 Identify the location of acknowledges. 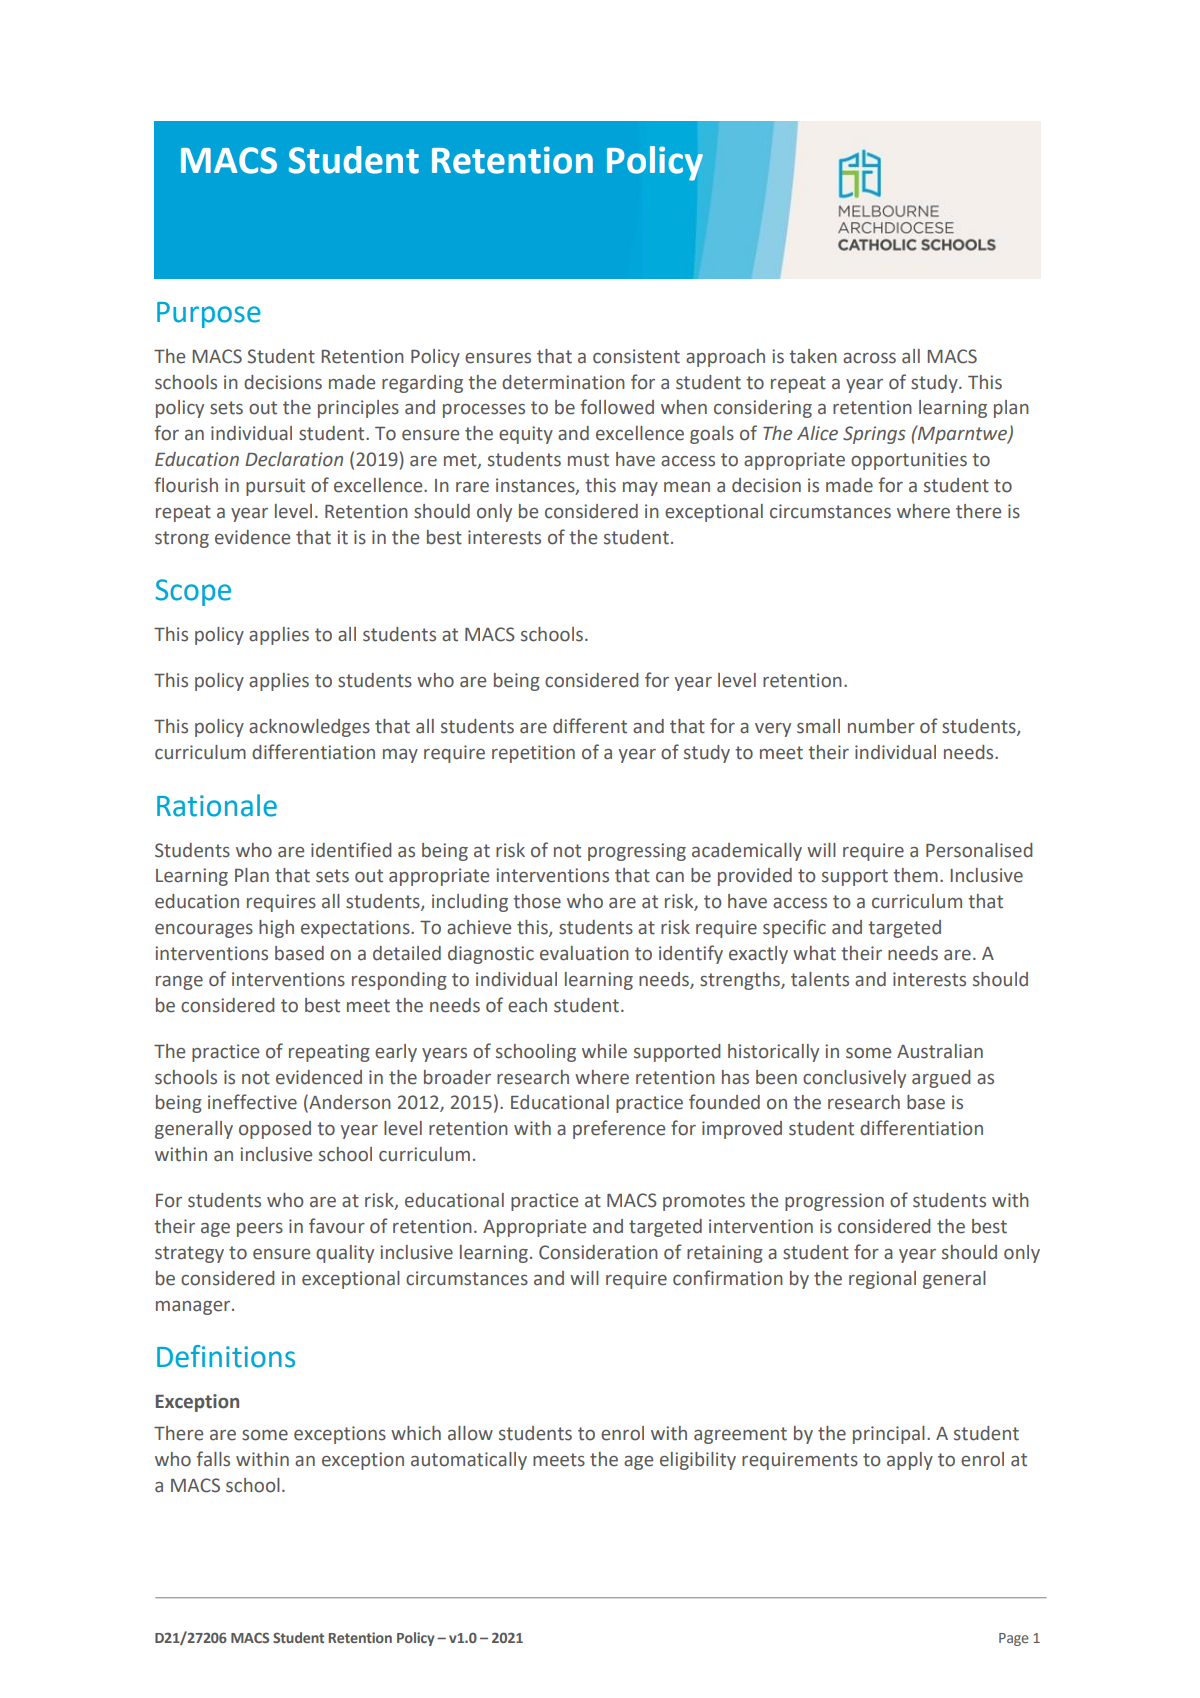
(309, 728).
